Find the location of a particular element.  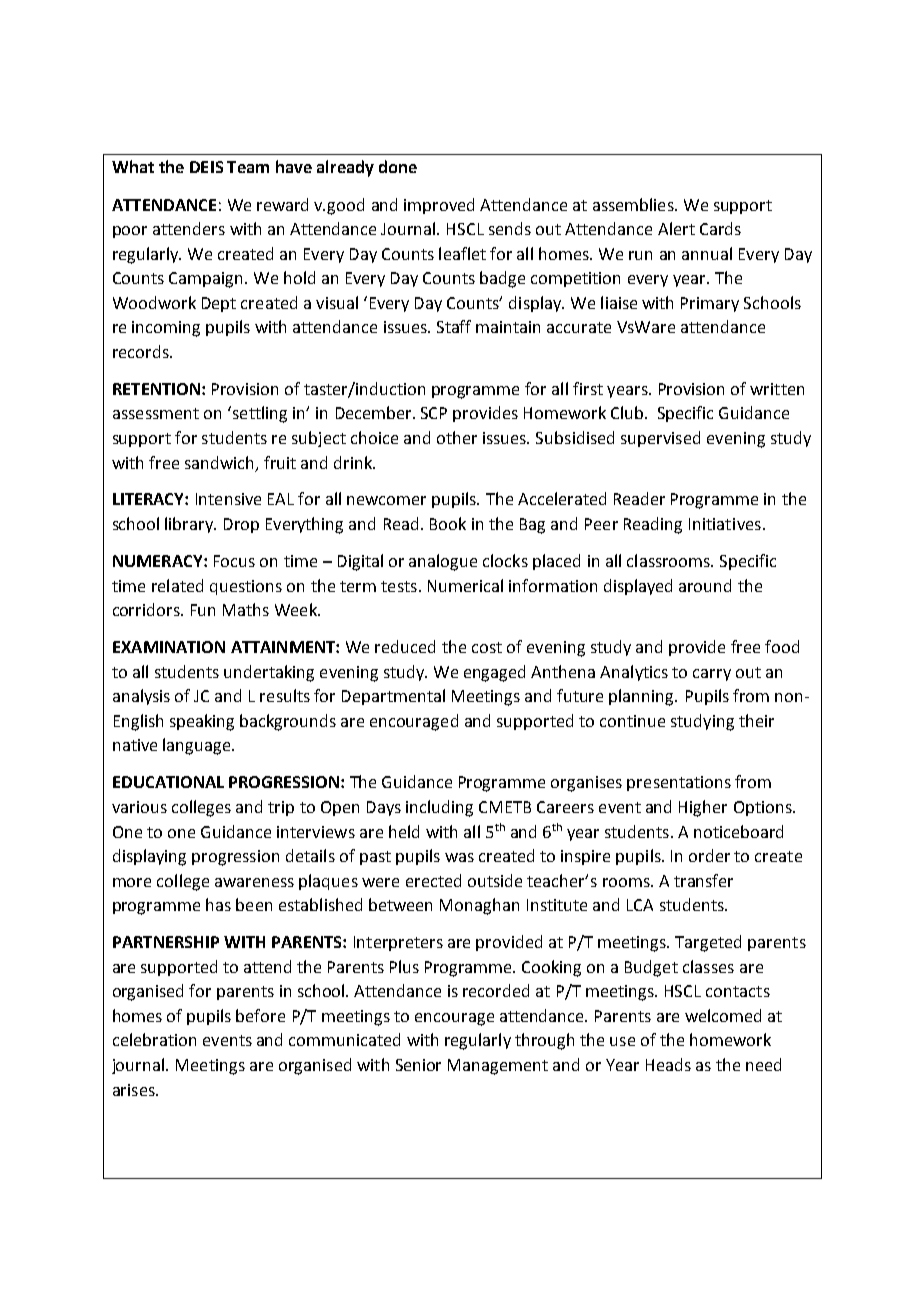

celebration is located at coordinates (154, 1039).
